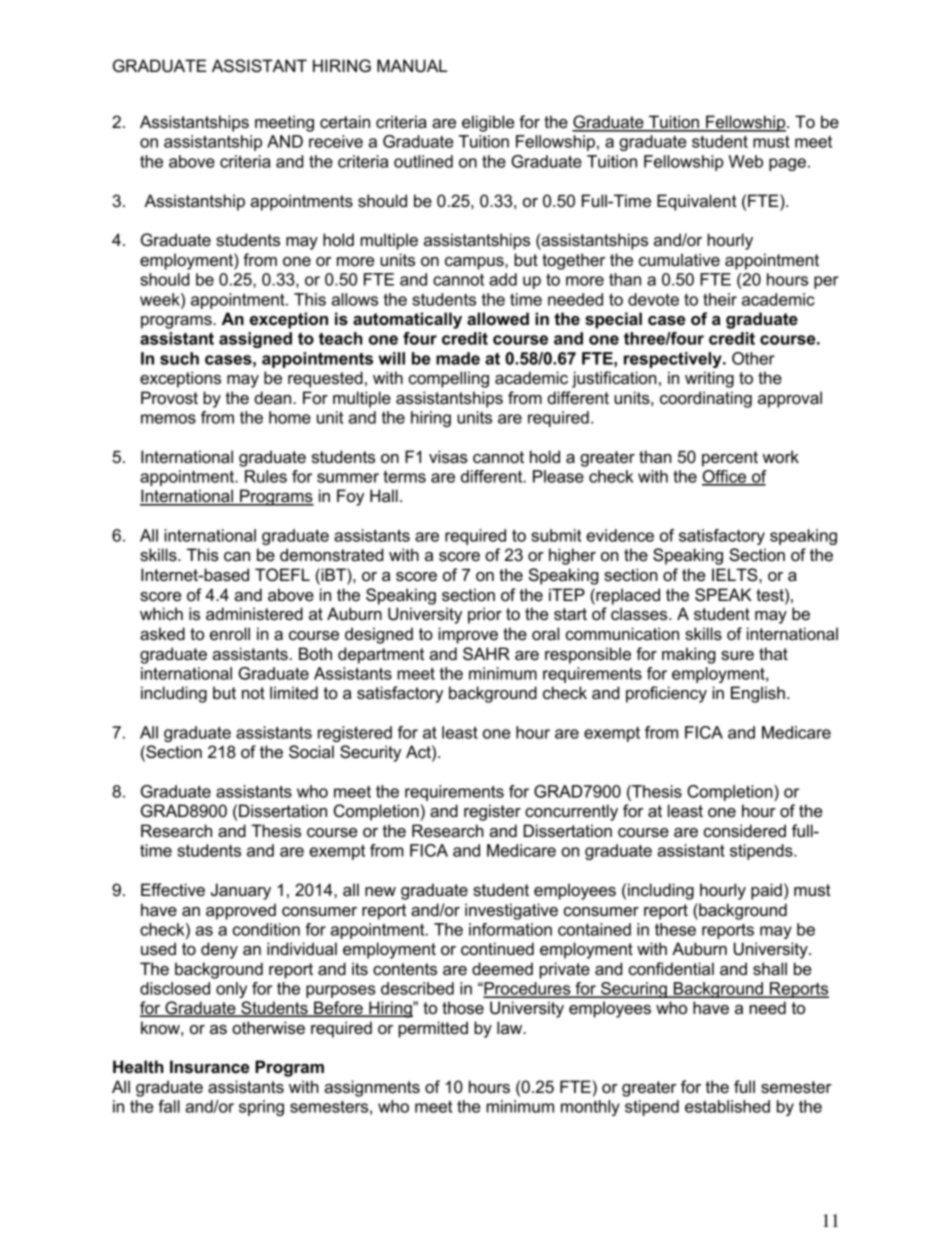 The image size is (952, 1233). Describe the element at coordinates (266, 476) in the image. I see `Rules` at that location.
